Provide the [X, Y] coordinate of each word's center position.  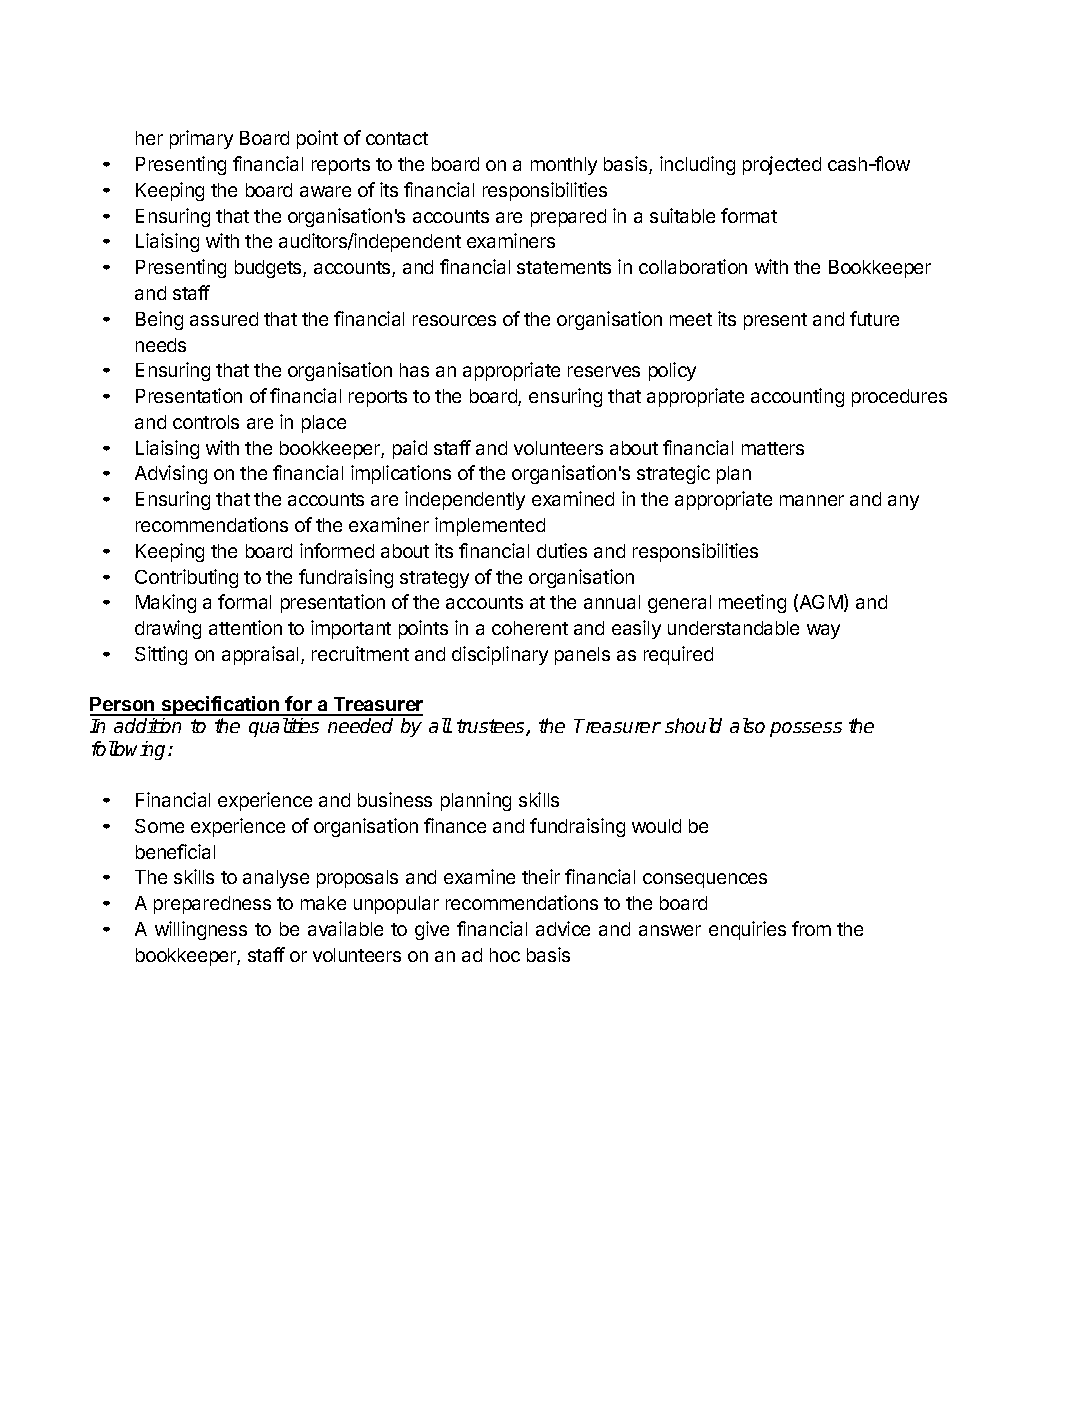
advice [563, 928]
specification [220, 706]
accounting [797, 397]
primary [201, 139]
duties [562, 550]
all [440, 725]
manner [812, 500]
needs [161, 345]
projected [782, 165]
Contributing [186, 578]
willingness [201, 930]
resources [454, 320]
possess [806, 729]
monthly [564, 166]
